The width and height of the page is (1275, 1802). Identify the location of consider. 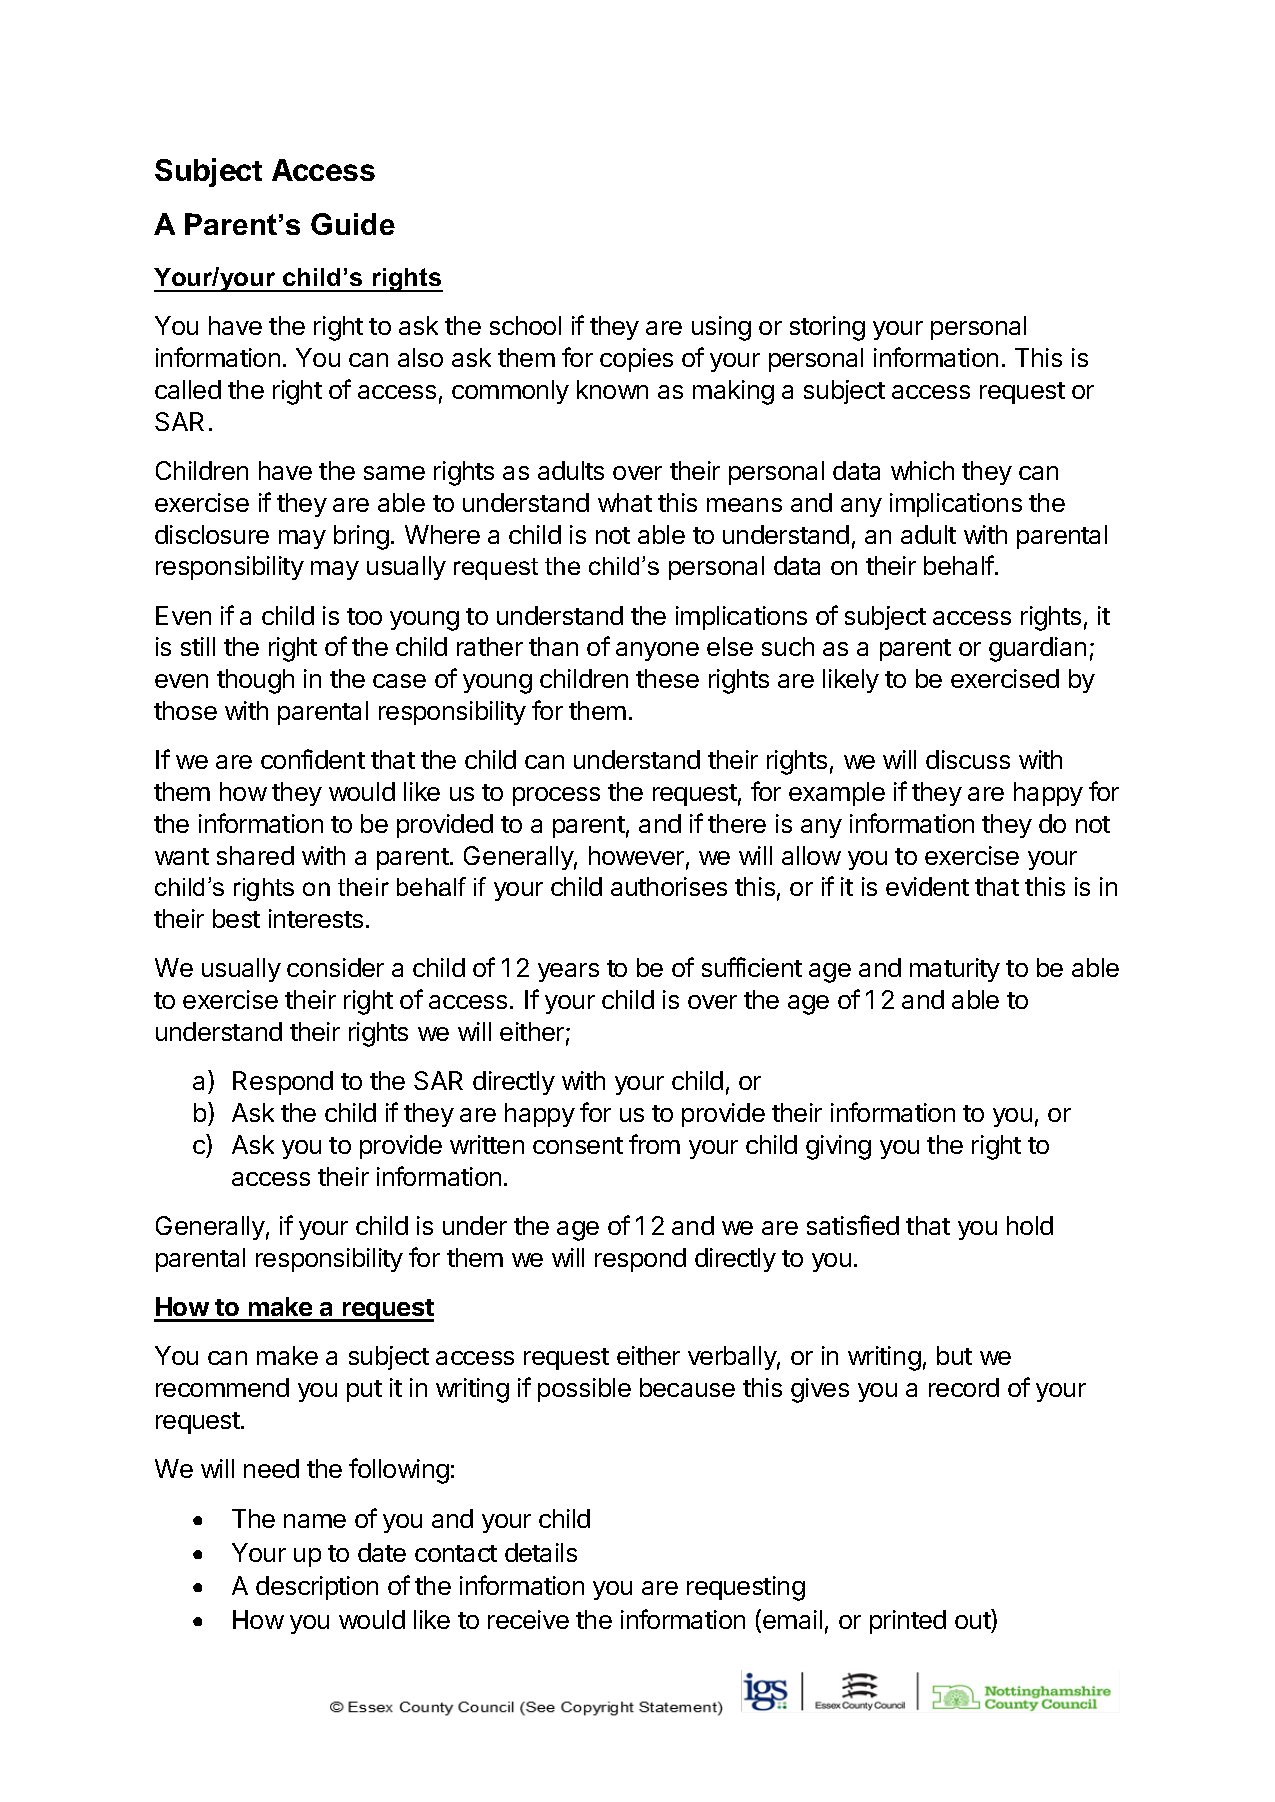
(335, 967).
